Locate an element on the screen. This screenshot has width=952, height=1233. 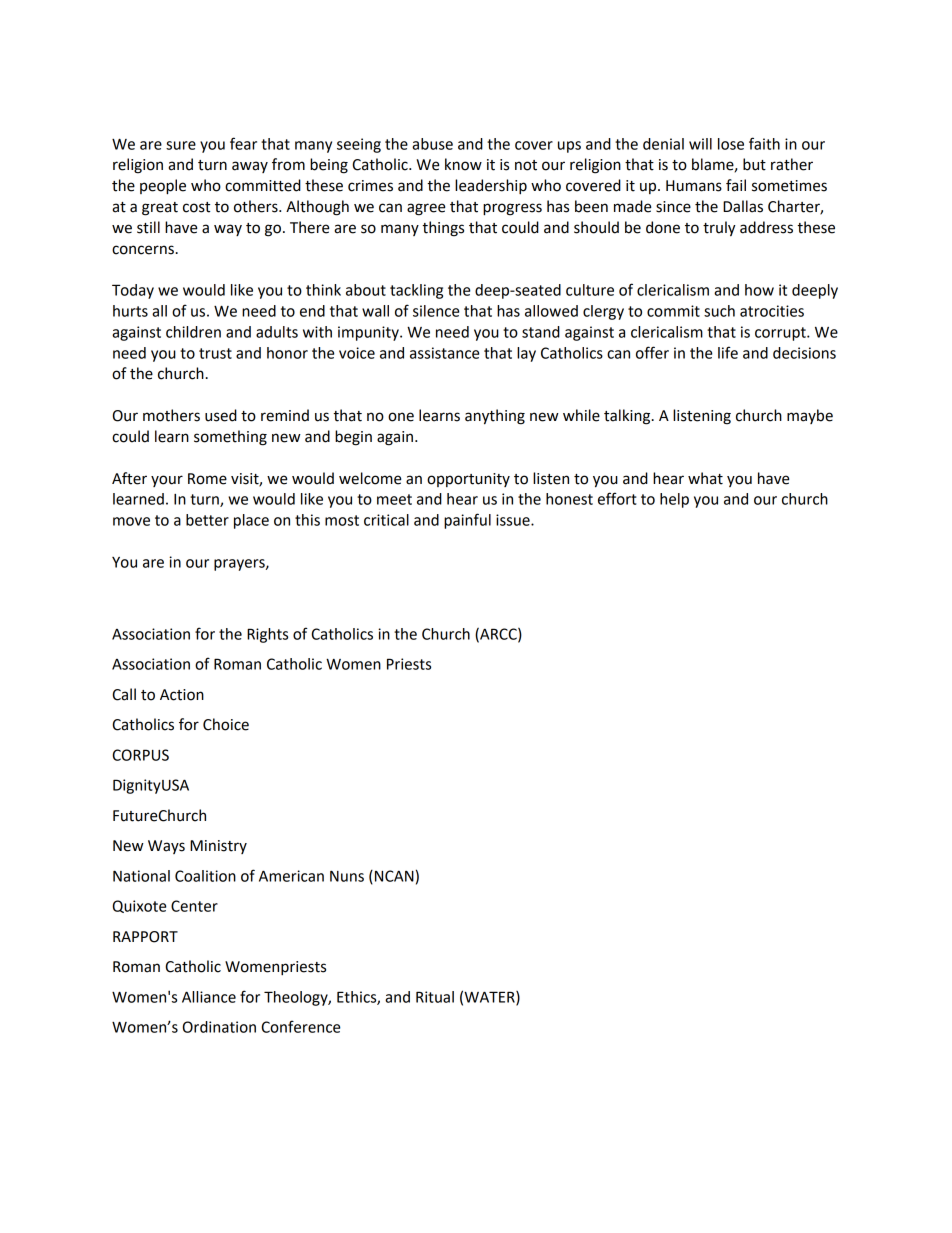
help is located at coordinates (674, 500).
